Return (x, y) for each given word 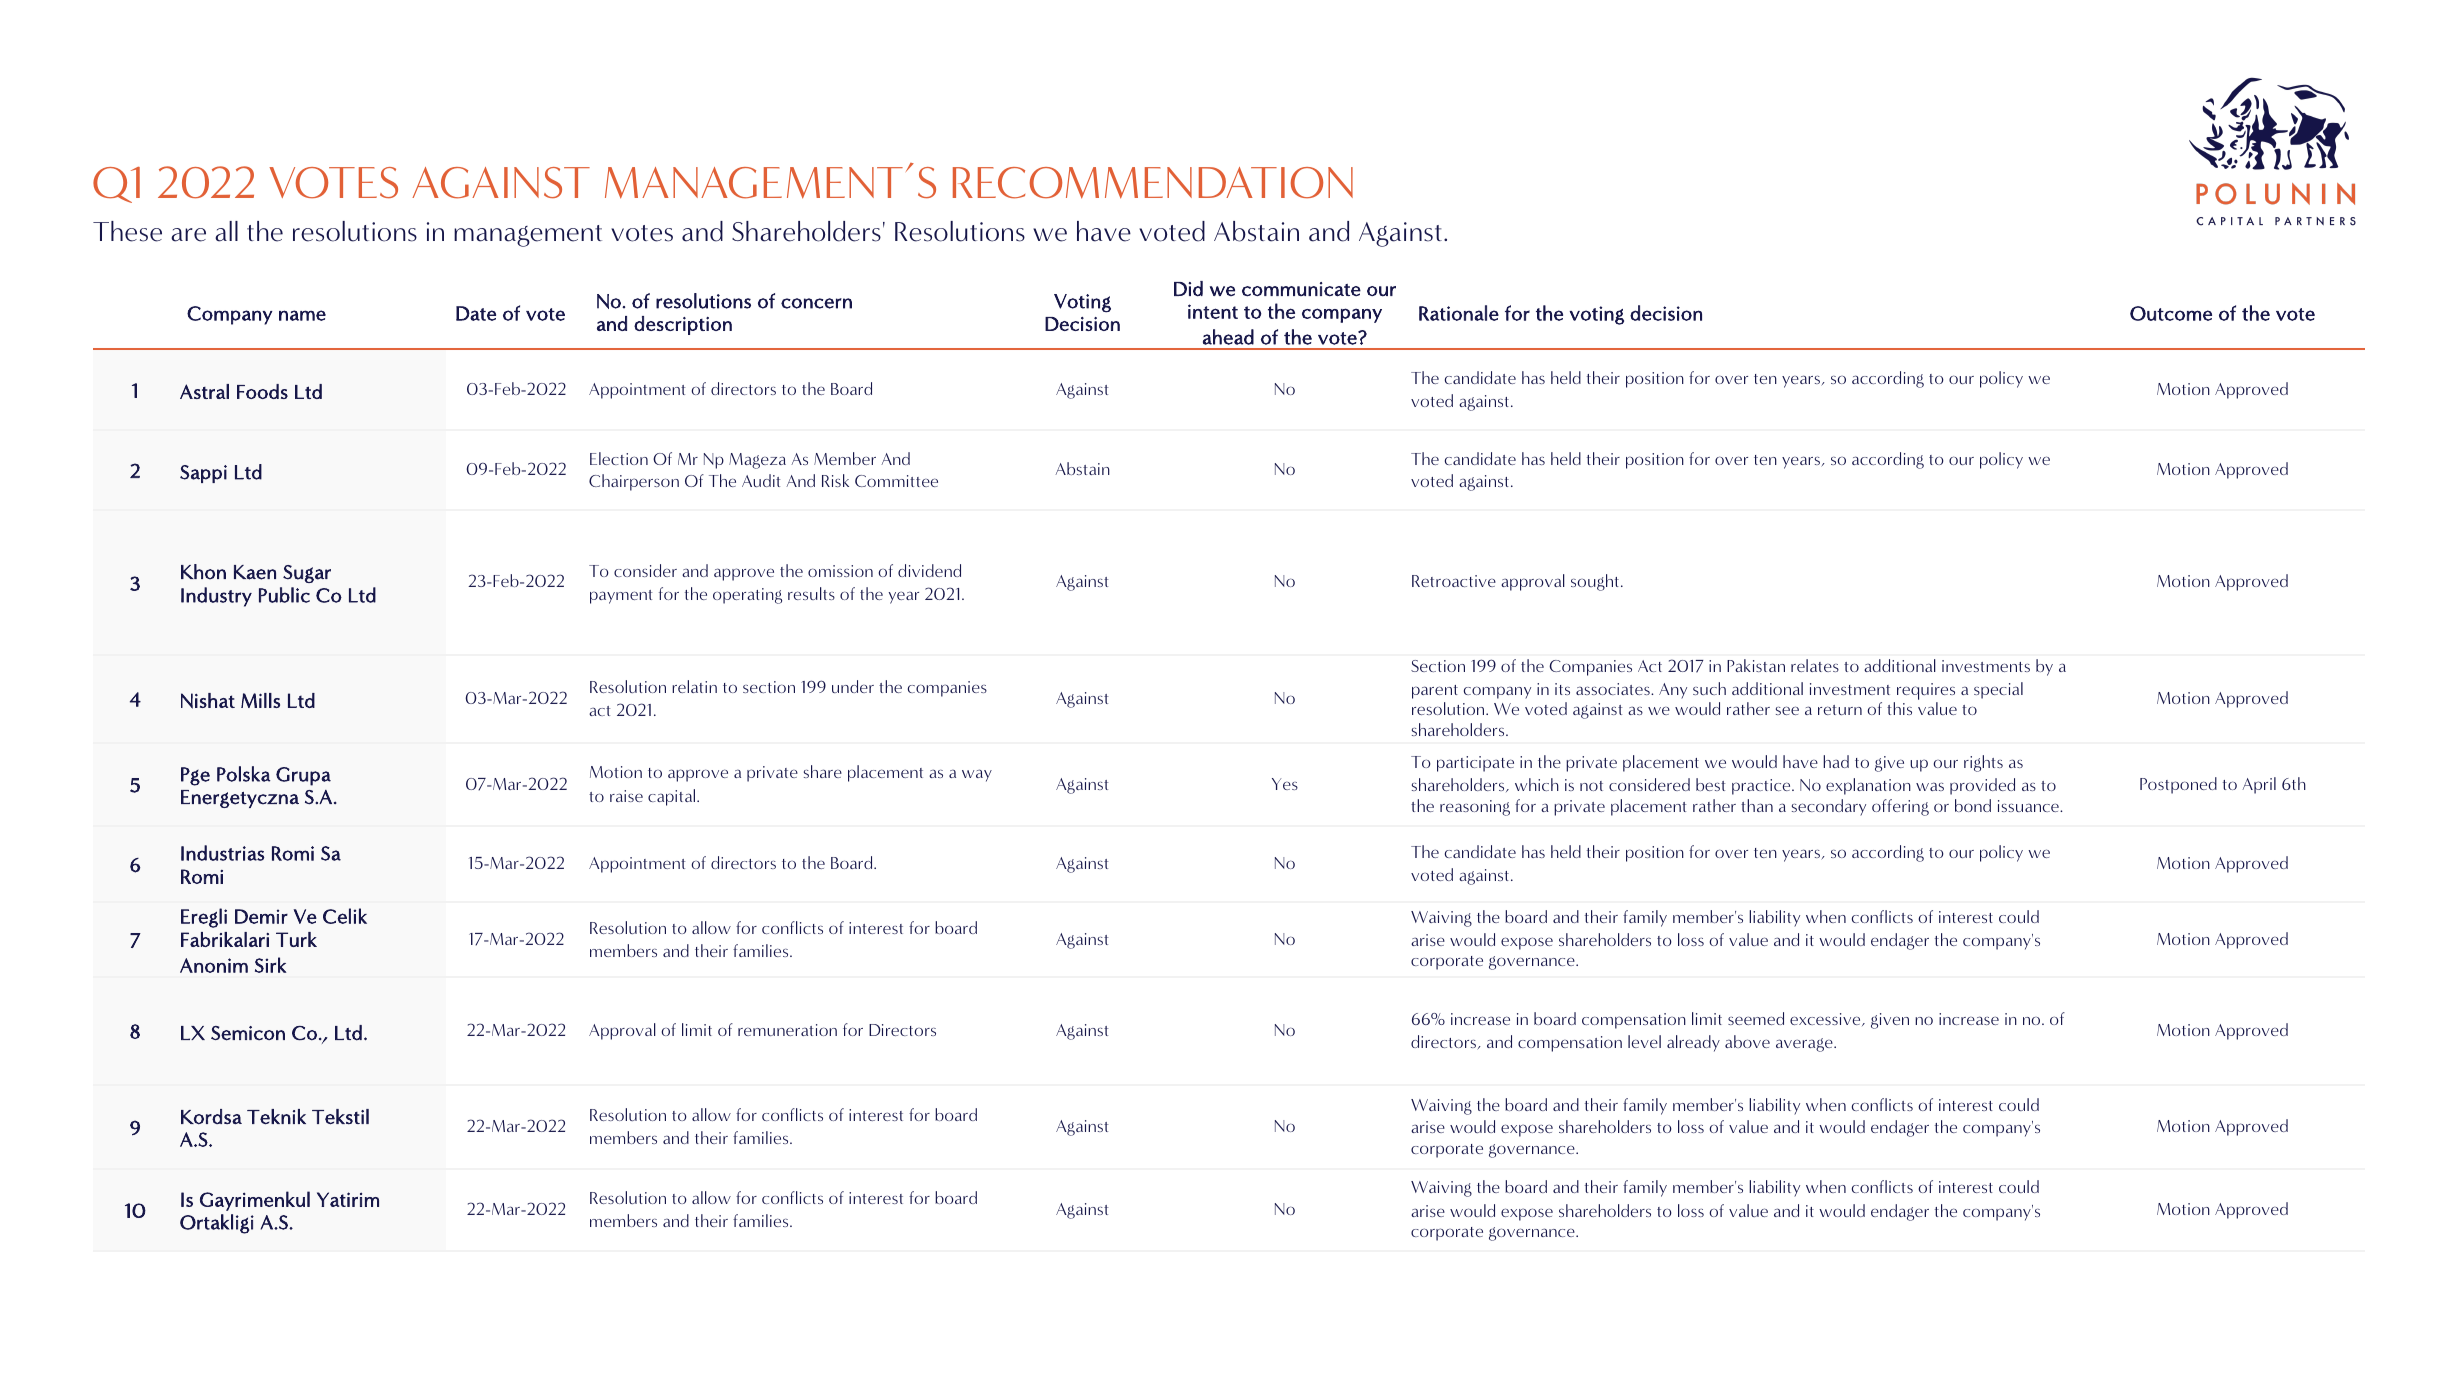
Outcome (2171, 313)
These (127, 231)
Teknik (276, 1117)
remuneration (787, 1030)
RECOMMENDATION (1153, 183)
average (1805, 1045)
